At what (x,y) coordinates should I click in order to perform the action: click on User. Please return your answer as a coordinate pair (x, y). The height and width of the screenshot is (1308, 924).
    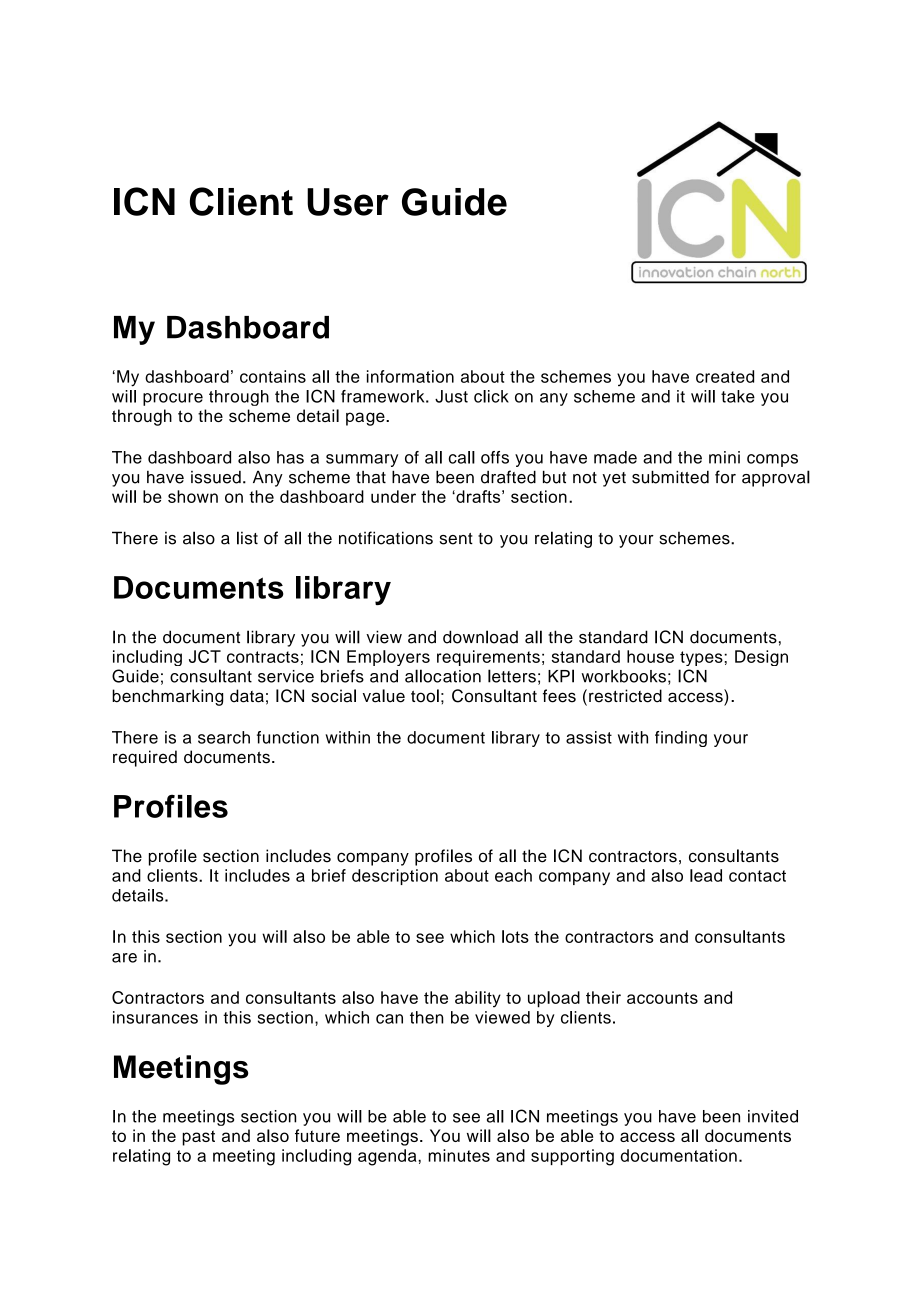
    Looking at the image, I should click on (348, 202).
